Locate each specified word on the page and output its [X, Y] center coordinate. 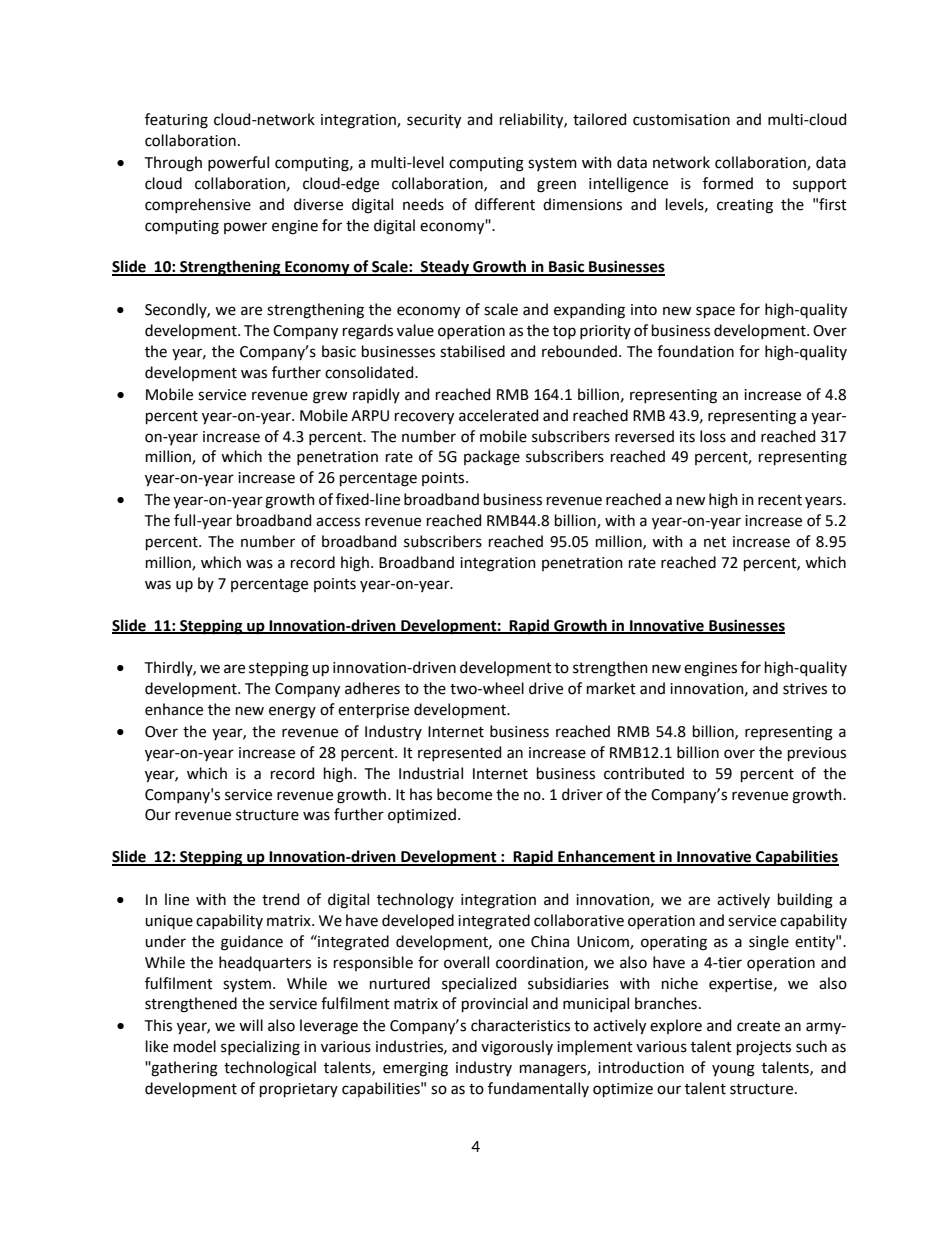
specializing [260, 1048]
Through [173, 164]
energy [292, 712]
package [492, 458]
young [733, 1070]
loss [713, 436]
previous [817, 754]
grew [330, 397]
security [434, 121]
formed [728, 183]
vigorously [517, 1048]
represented [459, 753]
